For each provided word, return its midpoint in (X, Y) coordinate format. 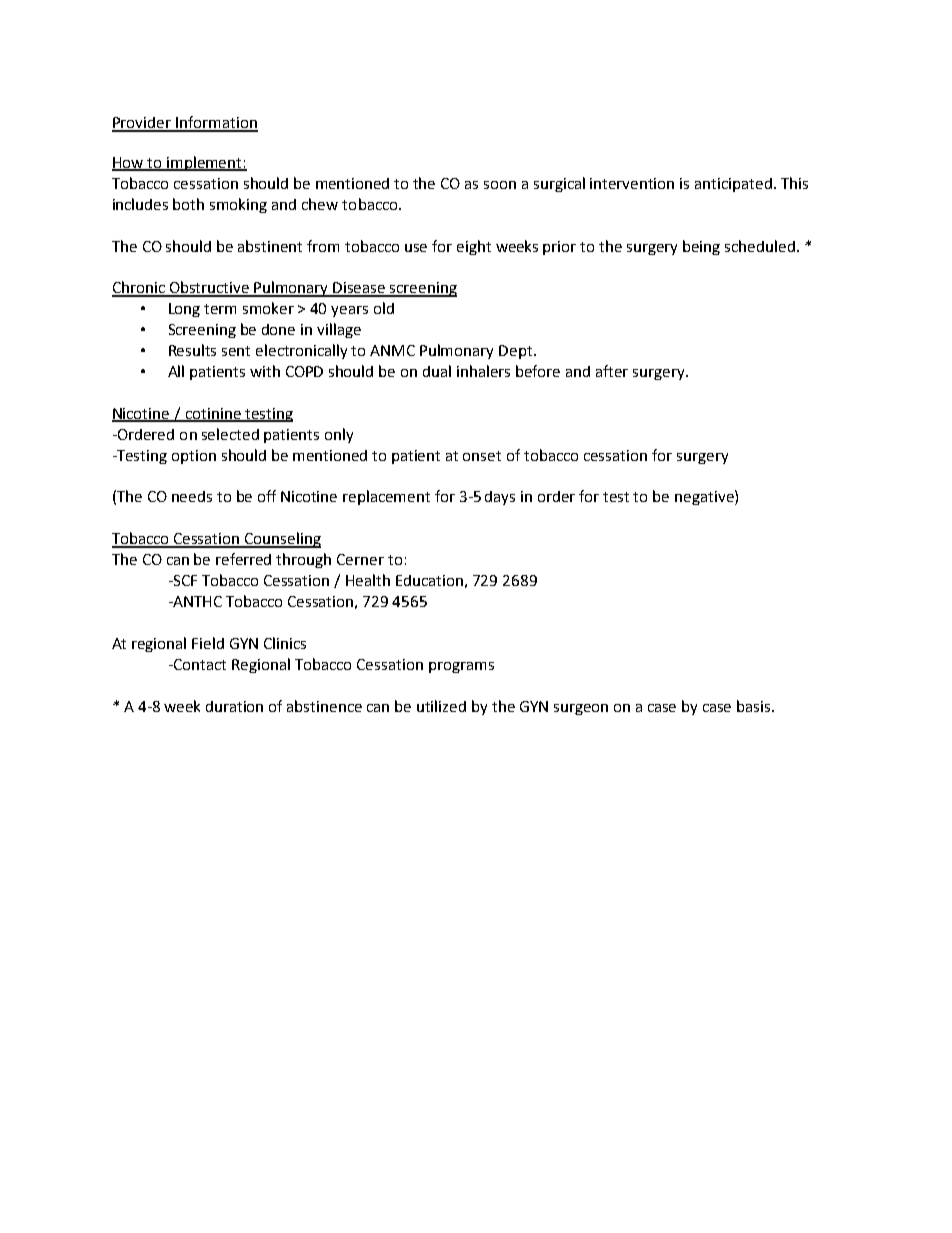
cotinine (213, 415)
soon (500, 185)
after (612, 371)
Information (216, 123)
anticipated (733, 185)
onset (482, 456)
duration (234, 706)
